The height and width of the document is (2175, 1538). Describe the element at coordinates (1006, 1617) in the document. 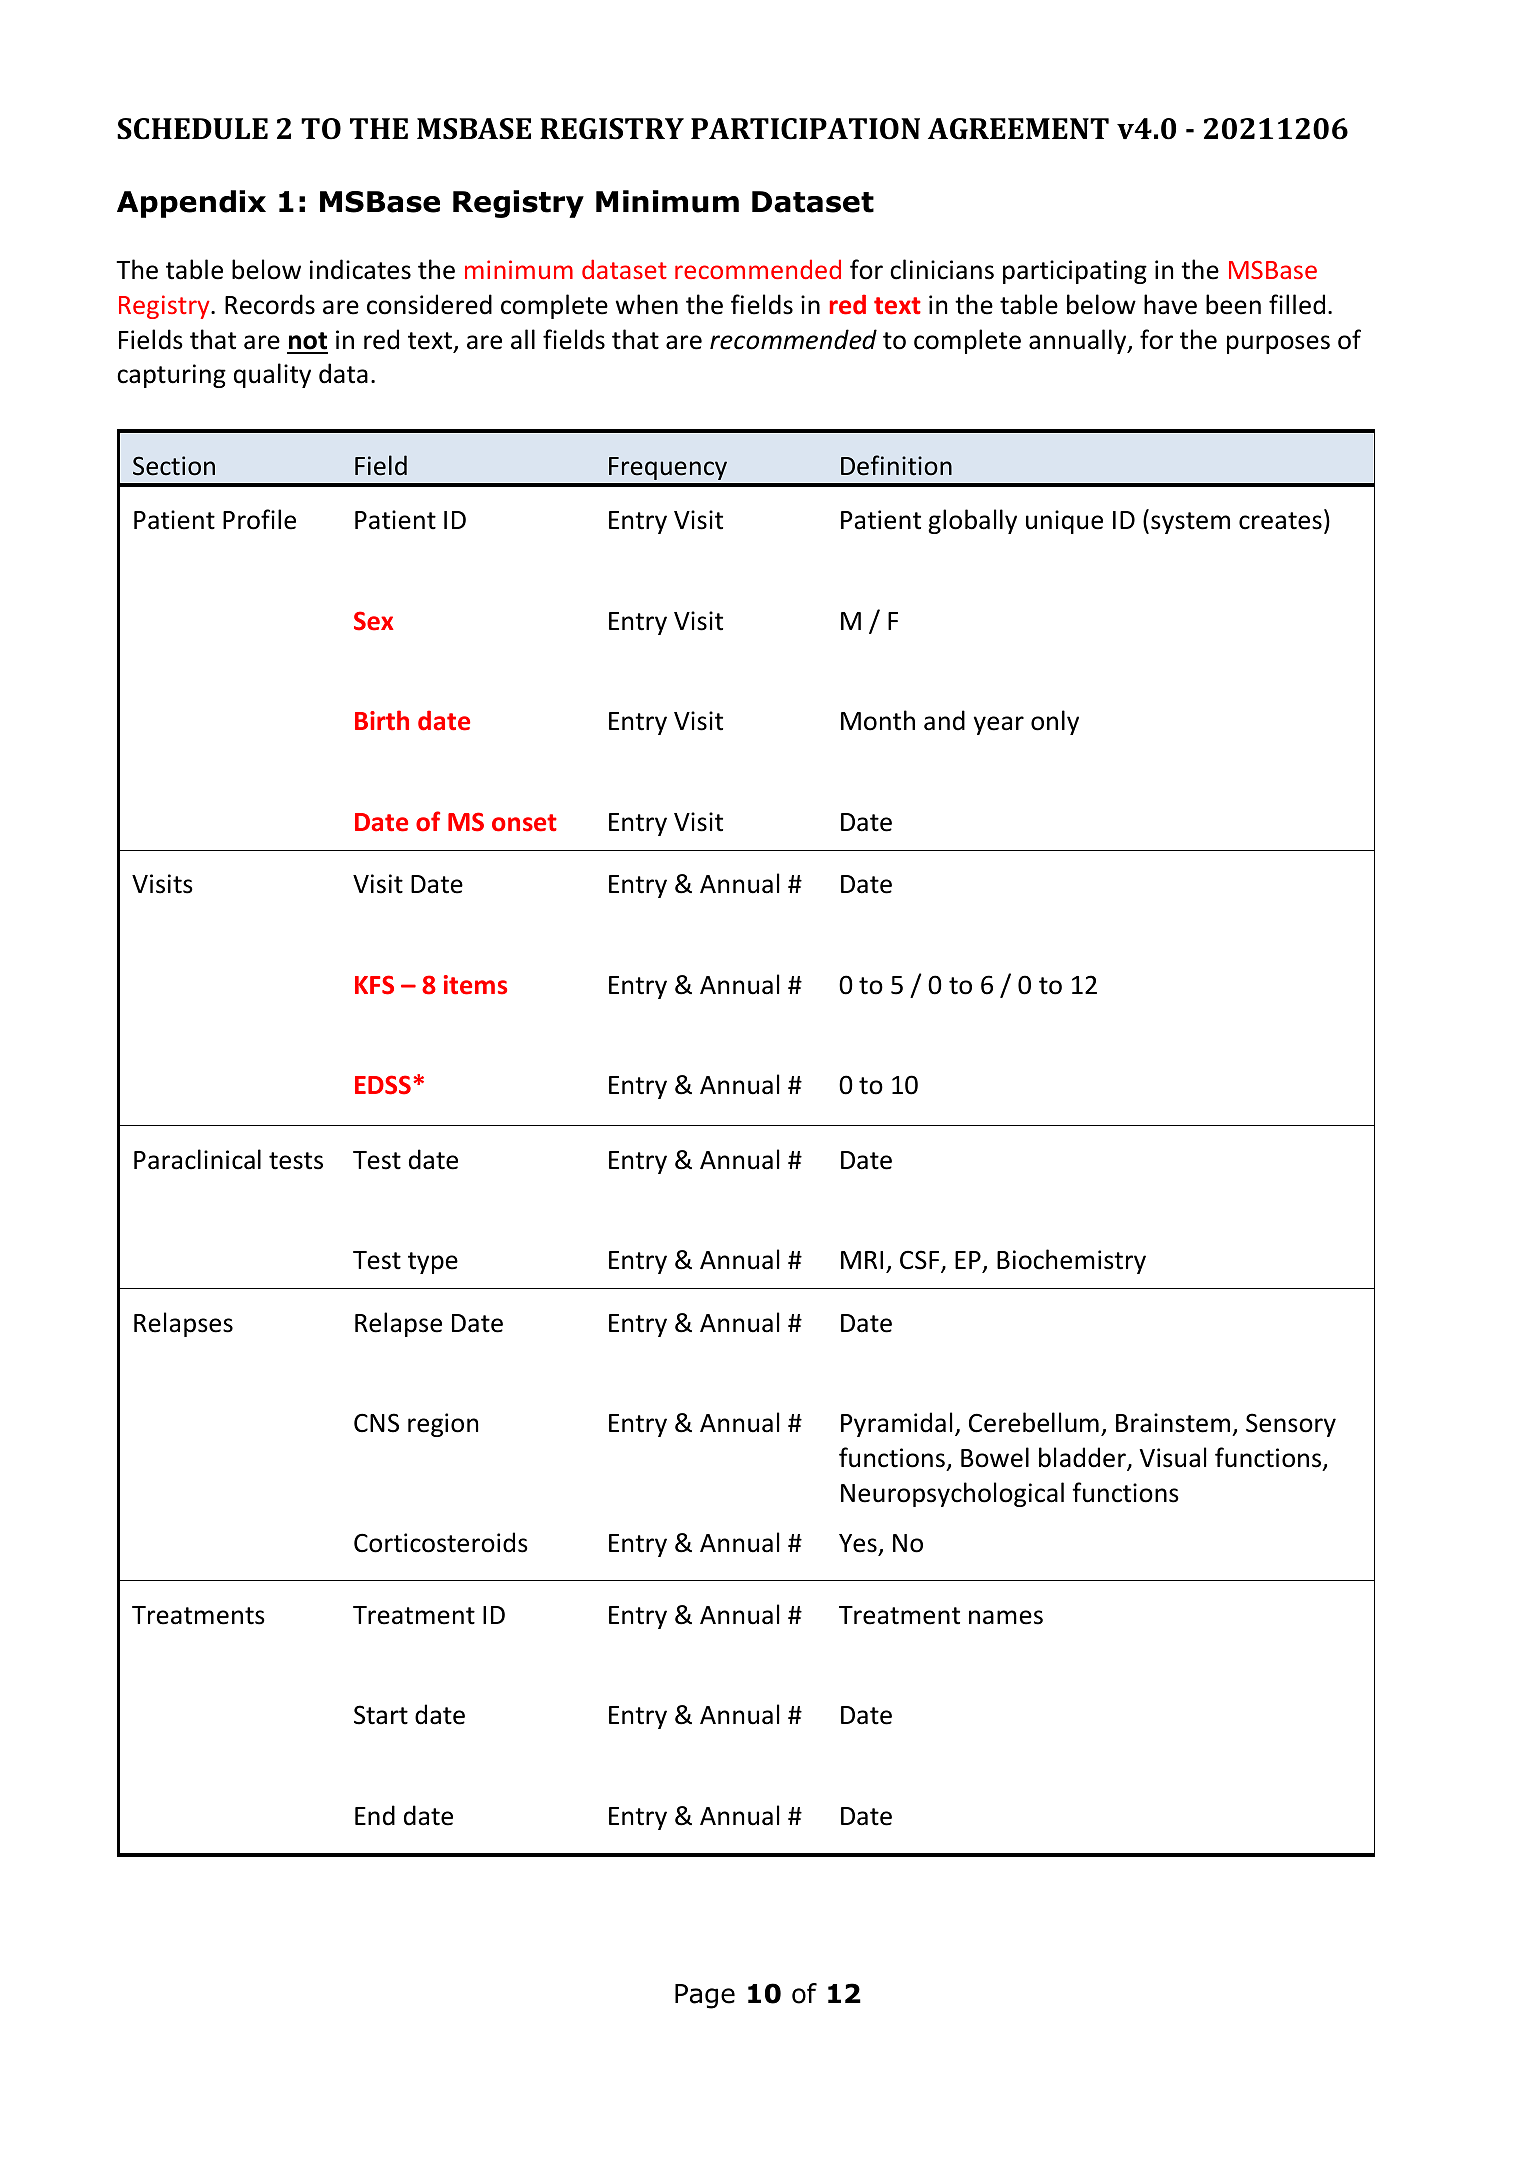

I see `names` at that location.
